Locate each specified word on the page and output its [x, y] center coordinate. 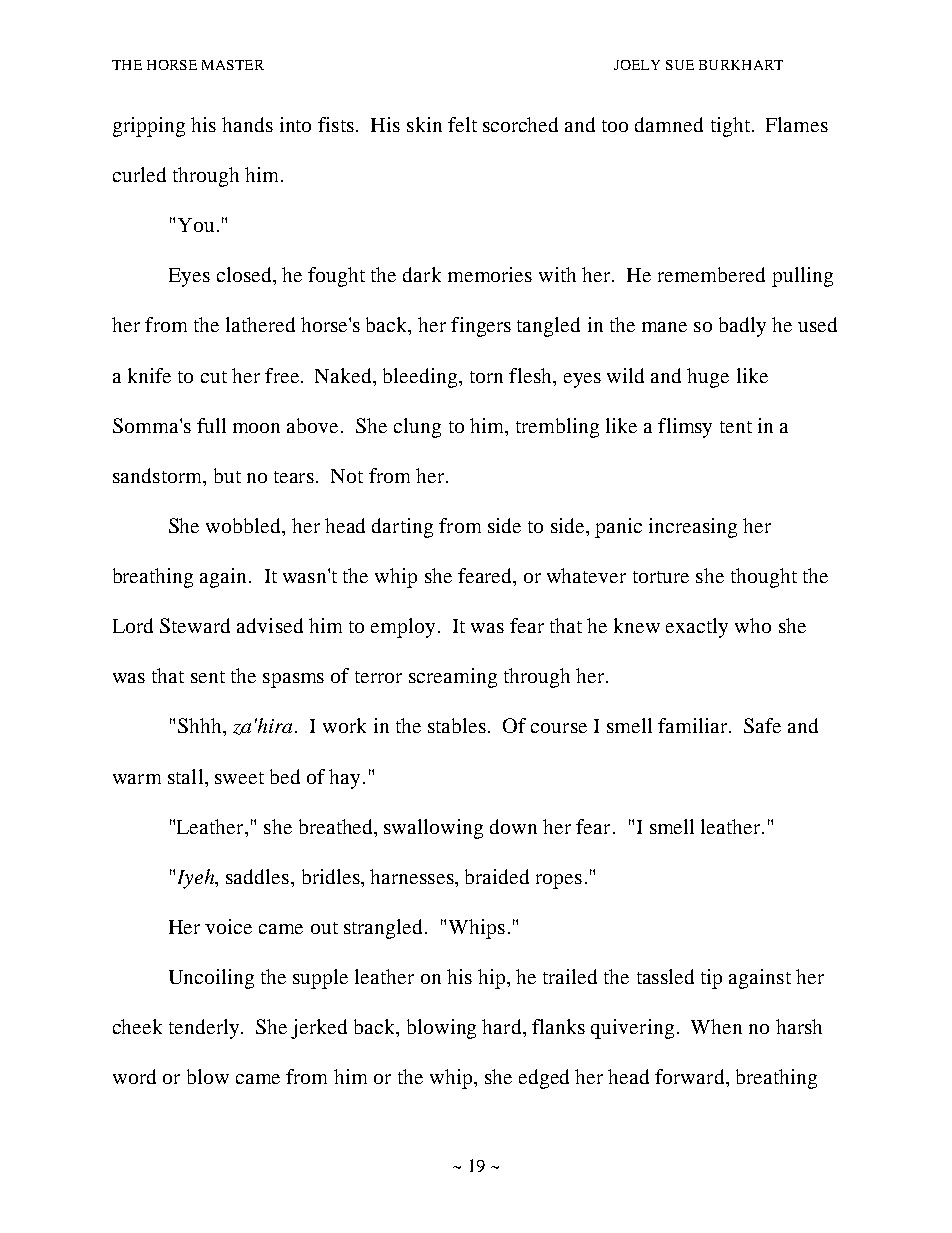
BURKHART [741, 65]
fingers [481, 327]
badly [742, 327]
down [513, 826]
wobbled [245, 527]
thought [764, 578]
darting [402, 528]
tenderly [205, 1029]
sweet [239, 778]
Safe [762, 725]
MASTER [233, 65]
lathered [260, 324]
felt [462, 124]
